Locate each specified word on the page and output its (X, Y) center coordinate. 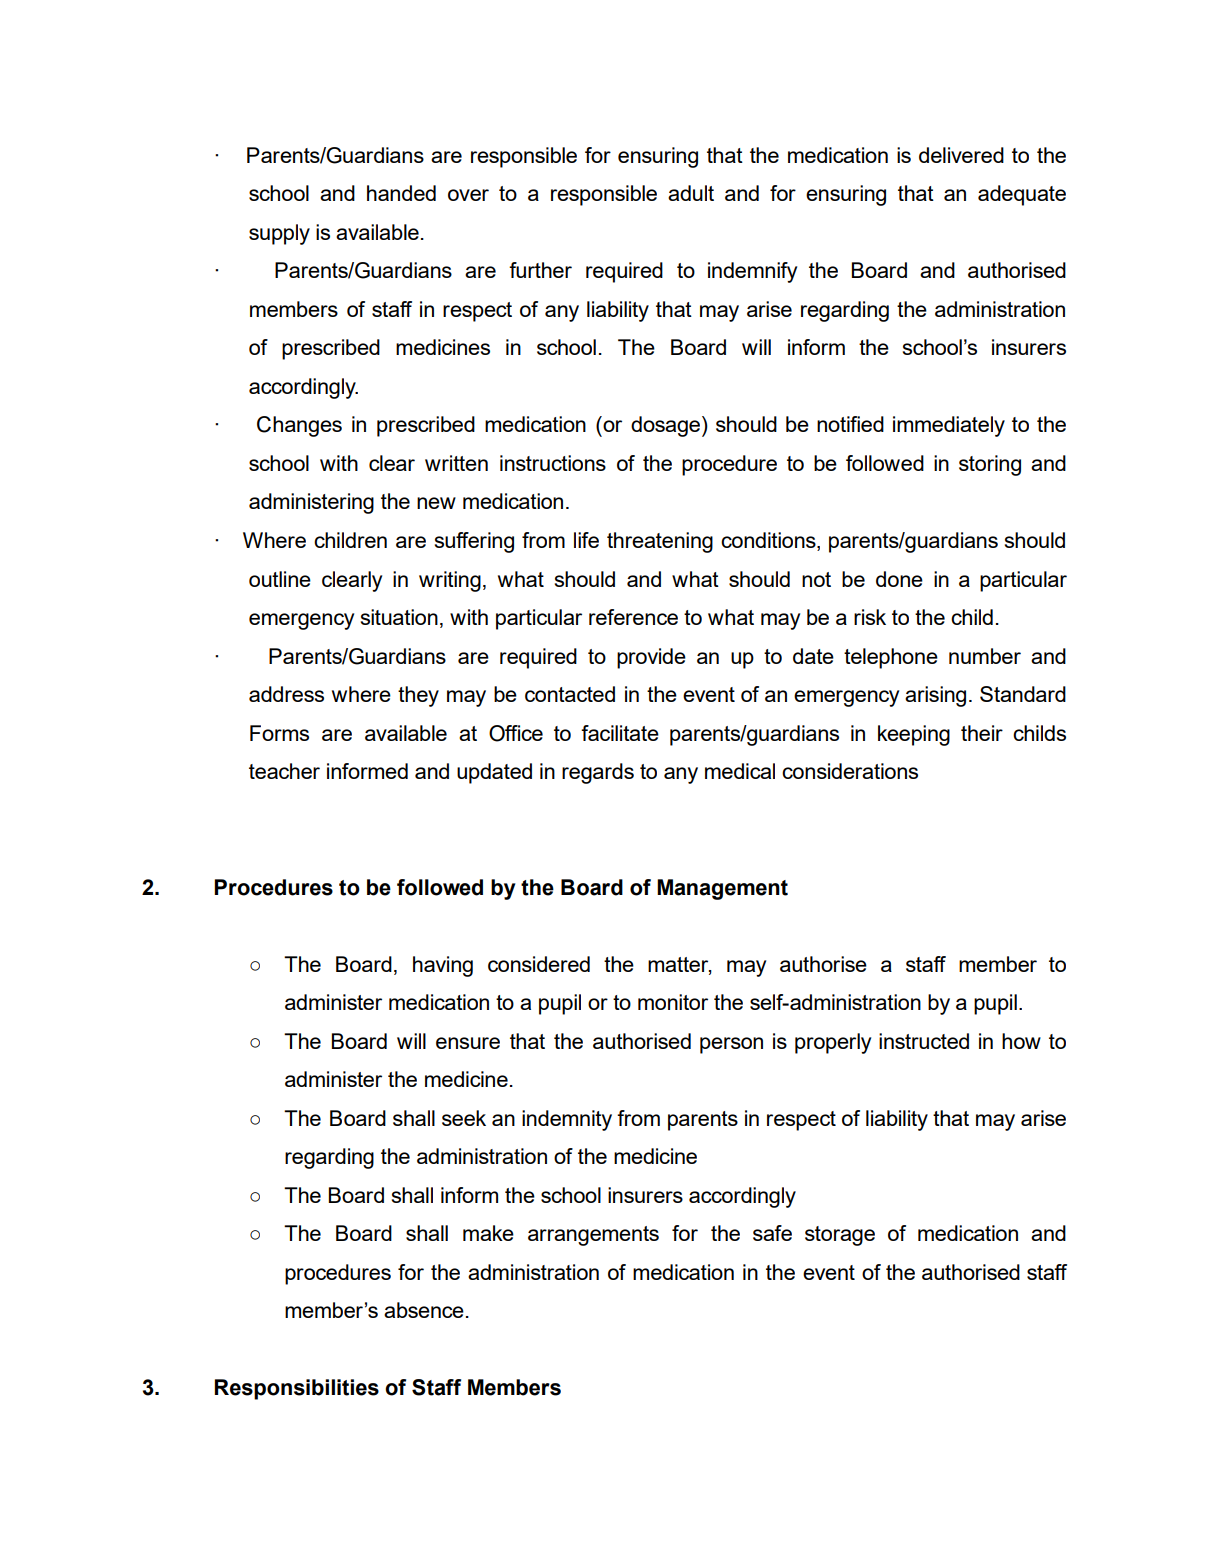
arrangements (593, 1236)
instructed (924, 1041)
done (899, 579)
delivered (961, 155)
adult (691, 193)
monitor (673, 1002)
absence (424, 1310)
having (443, 966)
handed (401, 193)
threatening (660, 542)
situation (399, 617)
